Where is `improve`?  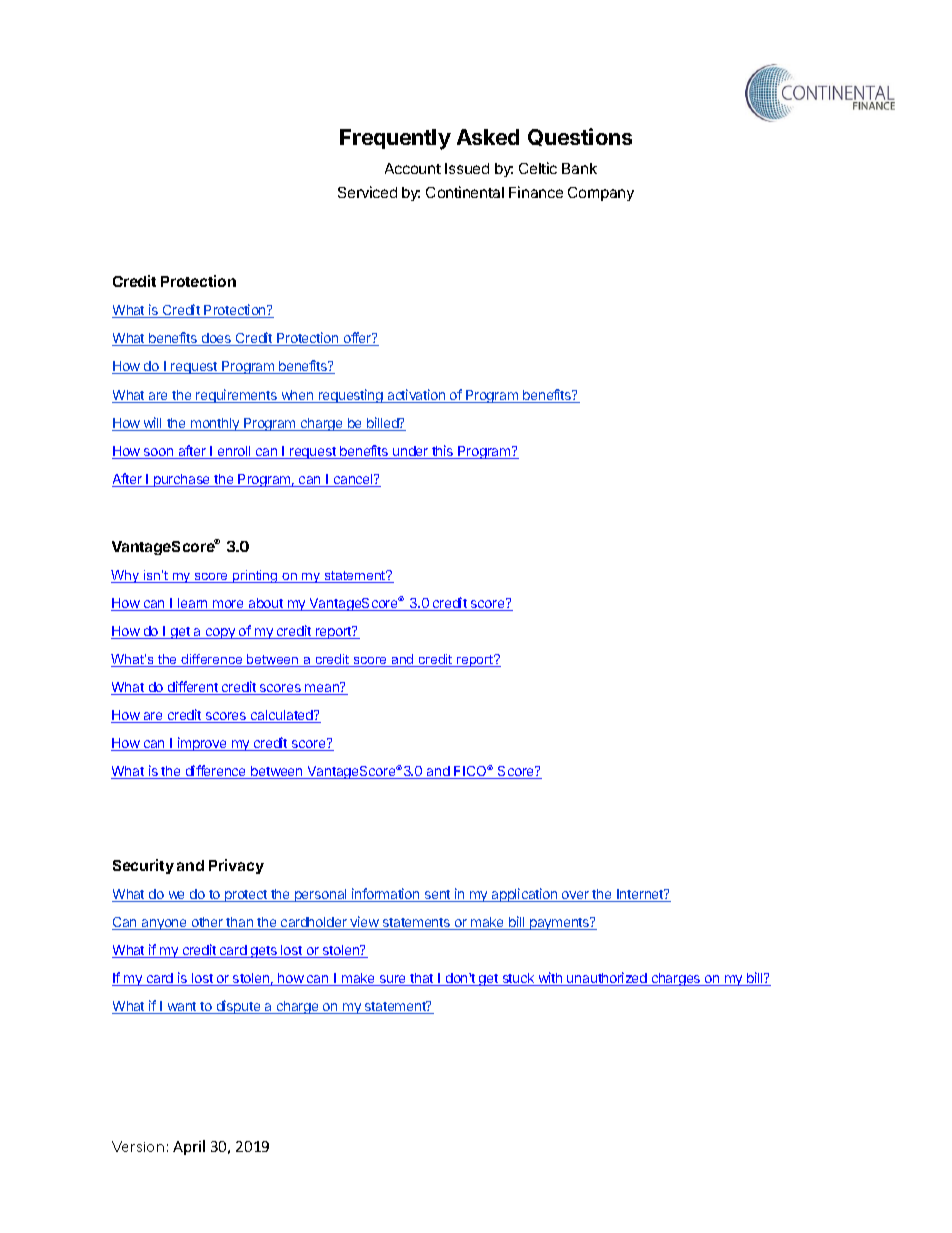 improve is located at coordinates (202, 744).
